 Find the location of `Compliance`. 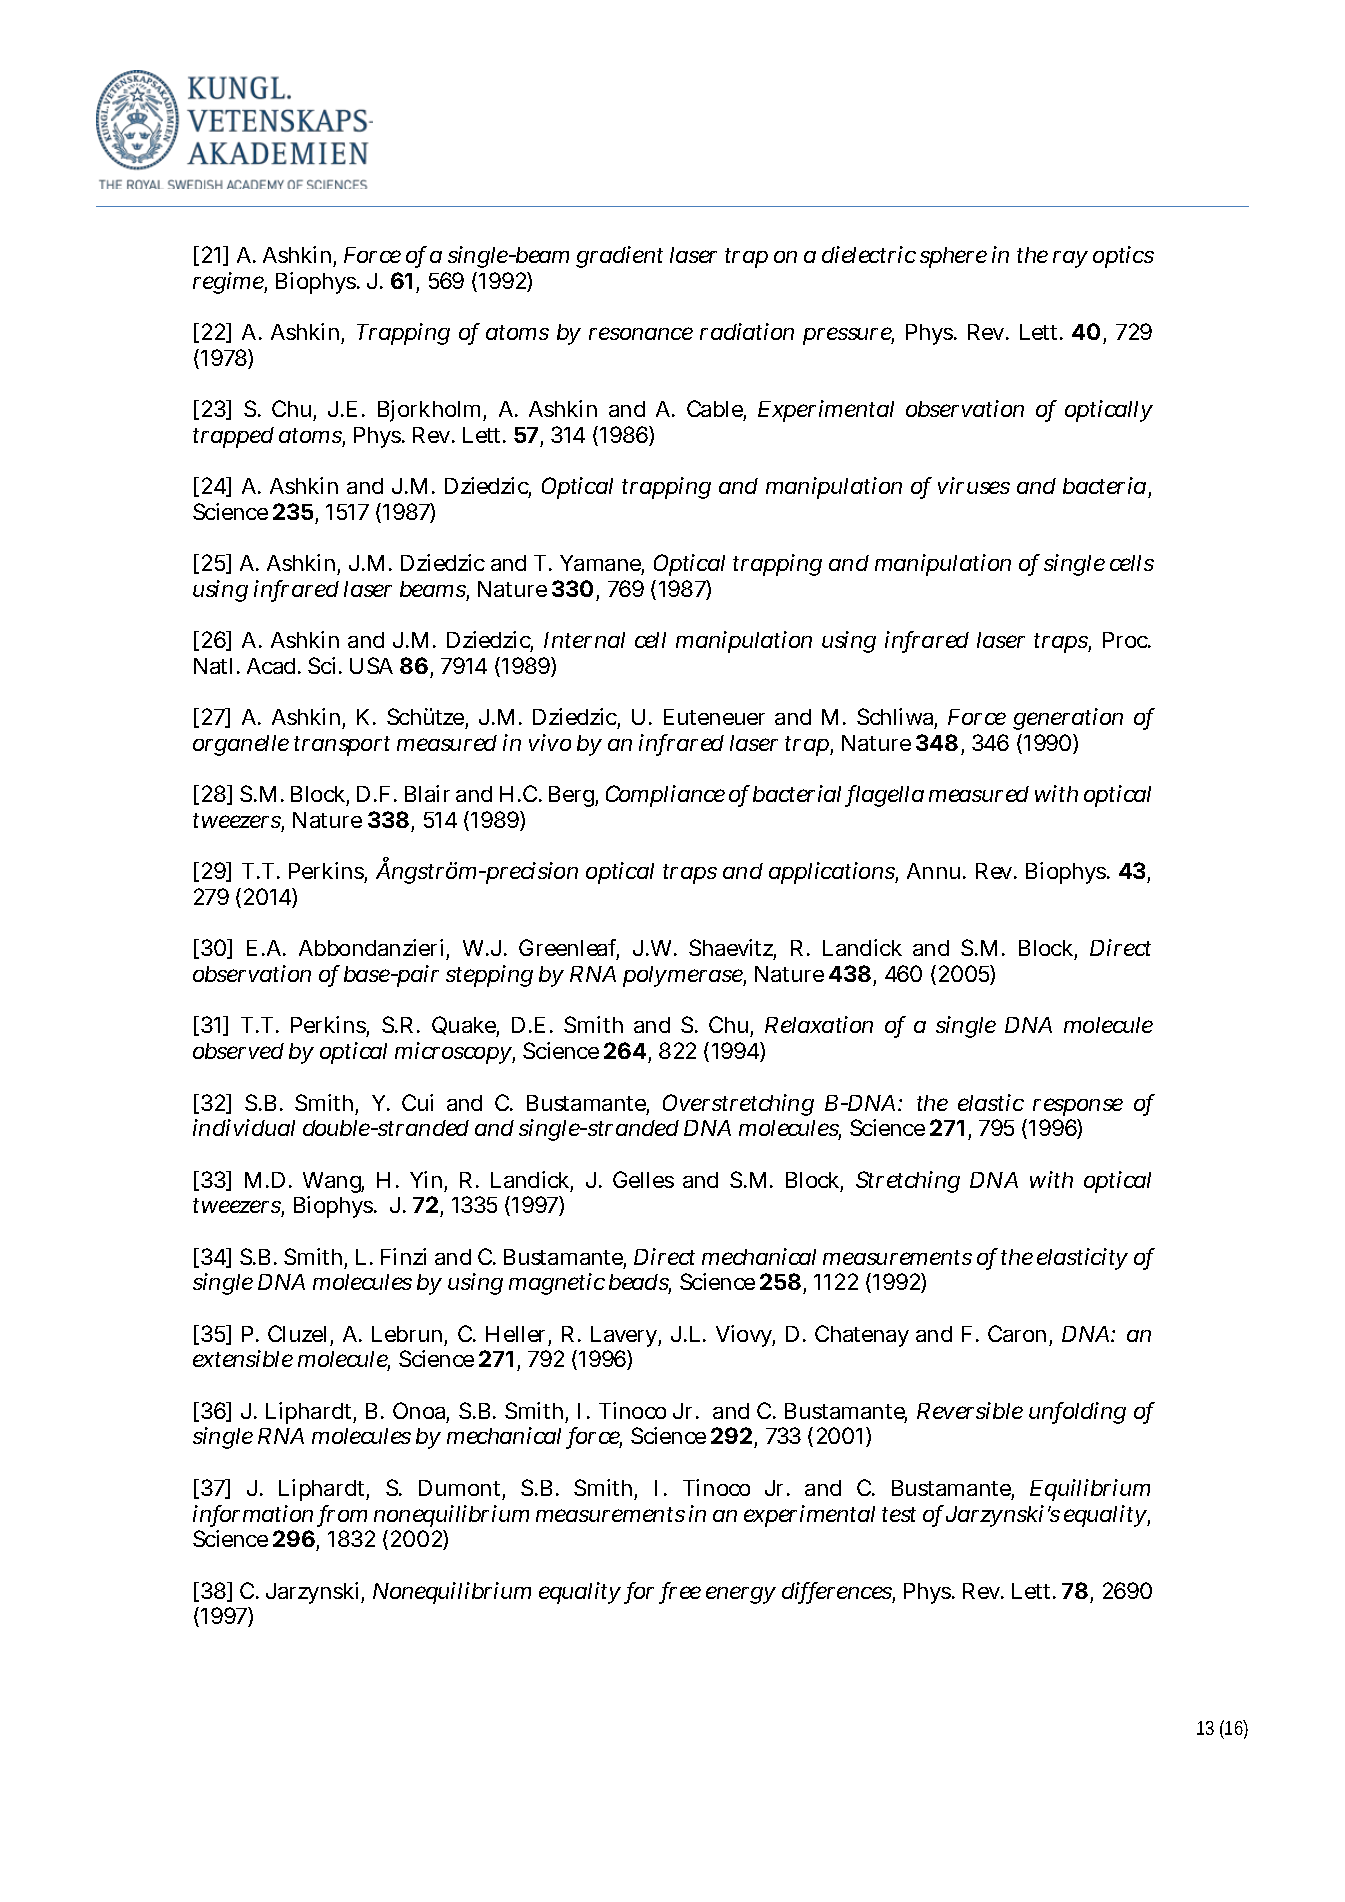

Compliance is located at coordinates (665, 796).
